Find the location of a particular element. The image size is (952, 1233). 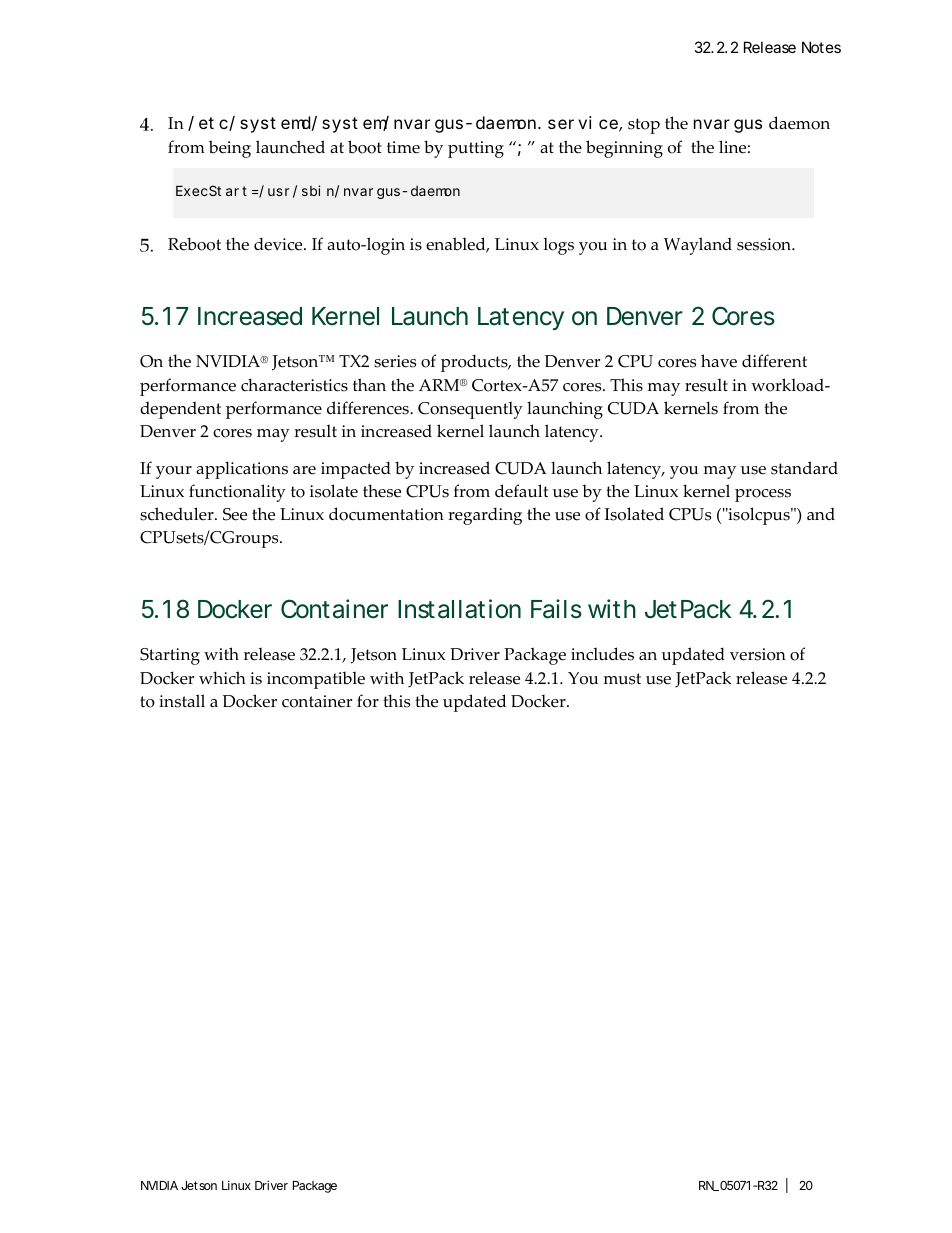

putting is located at coordinates (476, 149).
